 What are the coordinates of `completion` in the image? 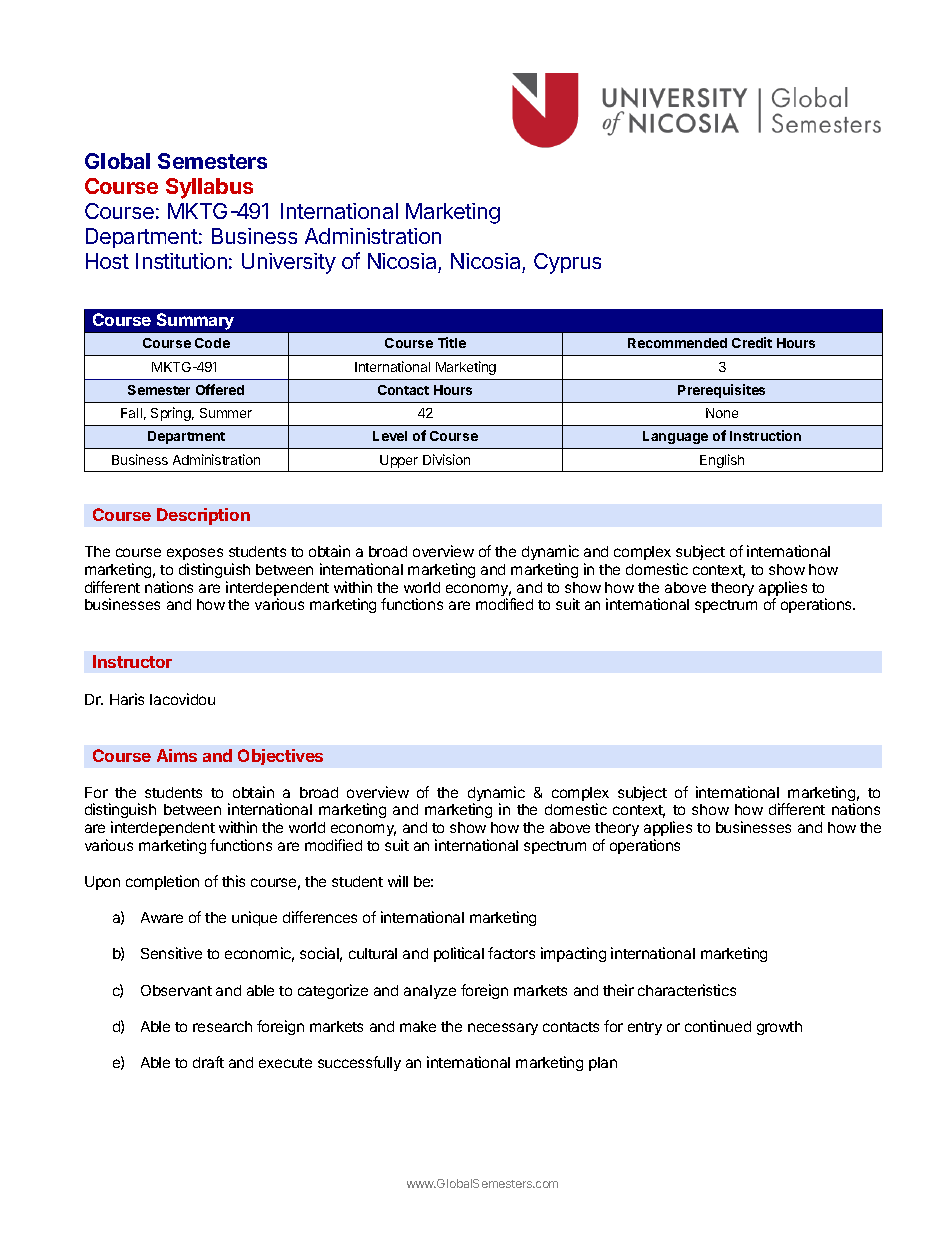 It's located at (162, 882).
